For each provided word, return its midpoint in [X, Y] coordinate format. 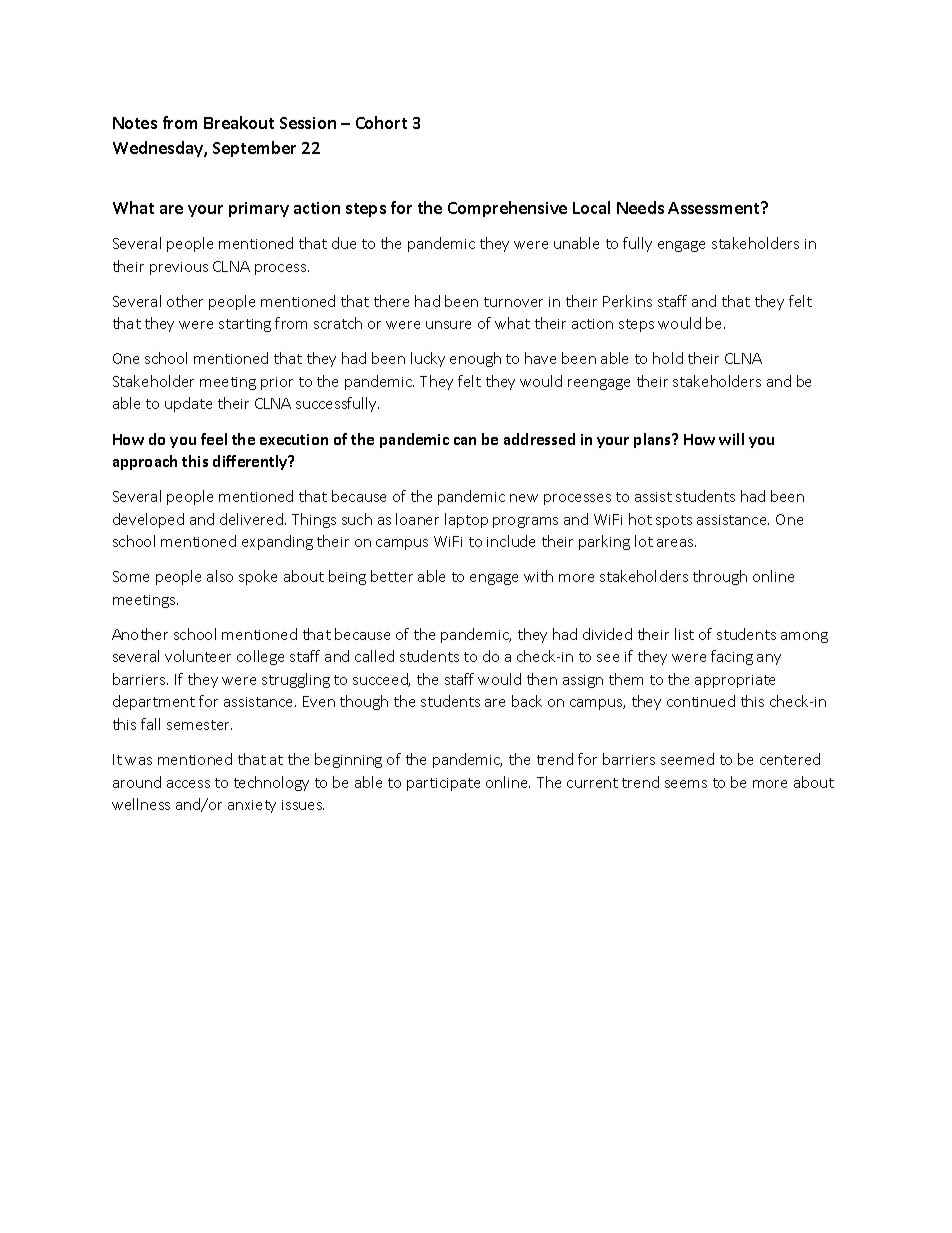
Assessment [715, 208]
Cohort [381, 122]
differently [251, 462]
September [254, 149]
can [465, 441]
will [731, 439]
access [188, 784]
